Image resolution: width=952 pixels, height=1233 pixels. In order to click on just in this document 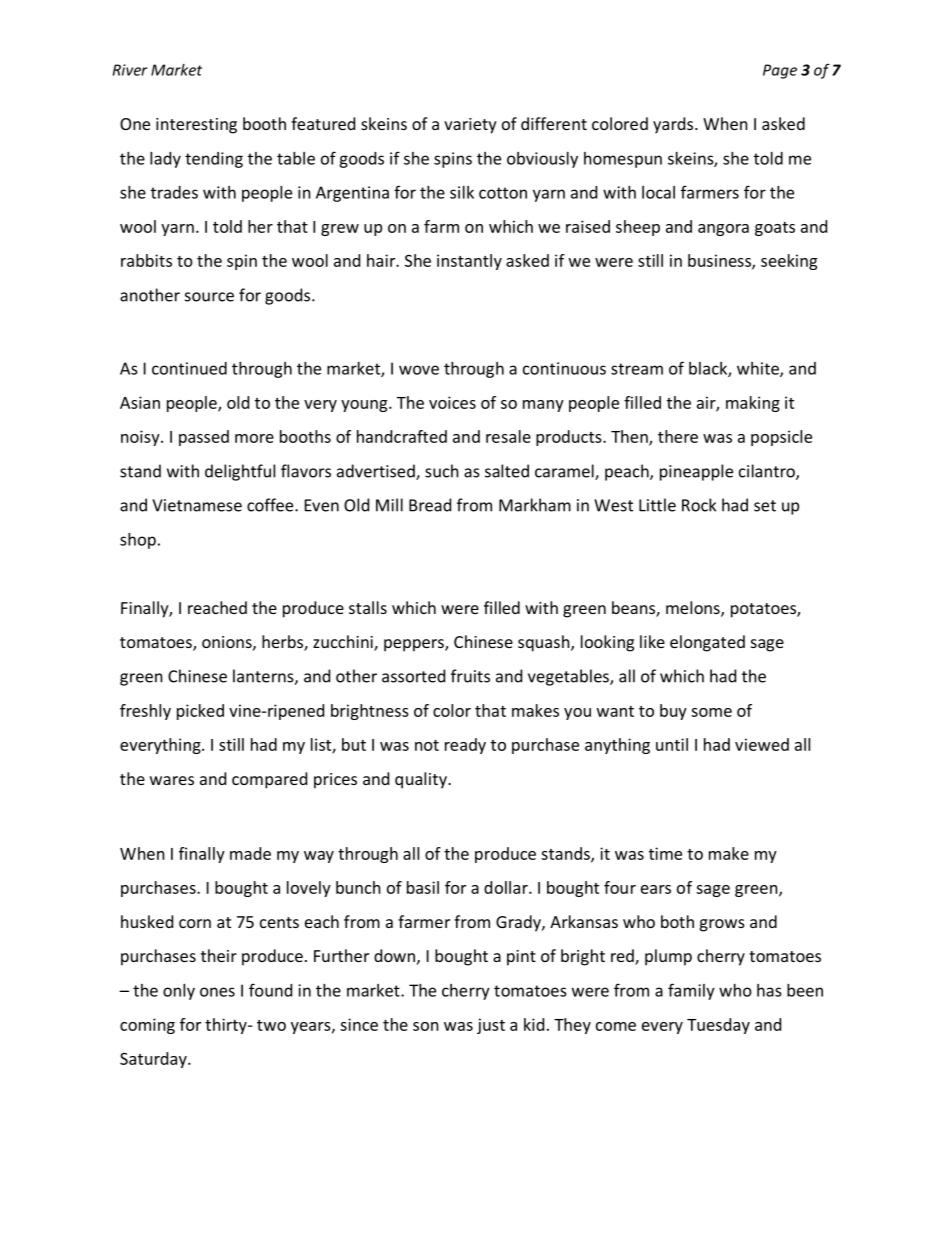, I will do `click(491, 1026)`.
